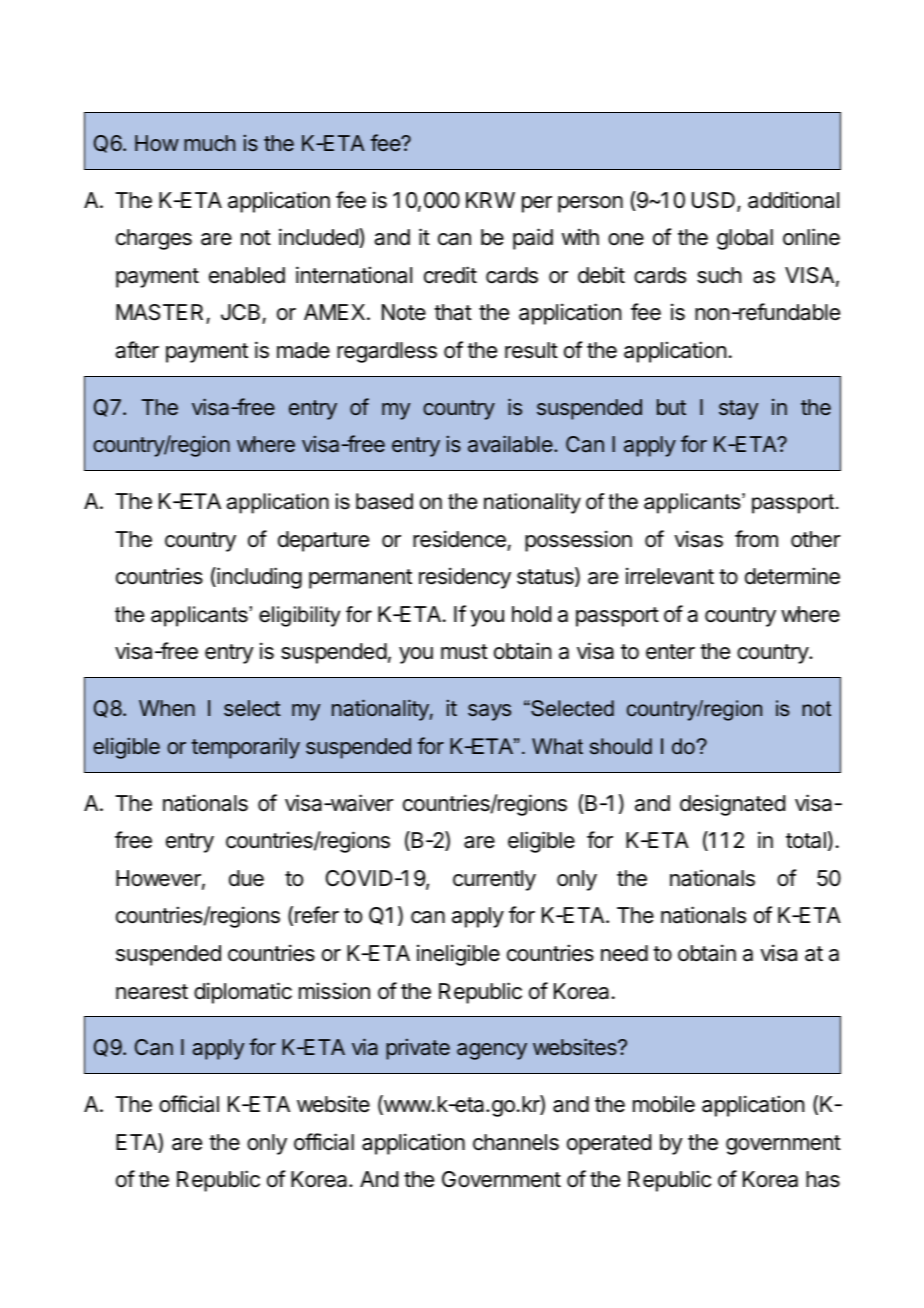  I want to click on via, so click(365, 1047).
